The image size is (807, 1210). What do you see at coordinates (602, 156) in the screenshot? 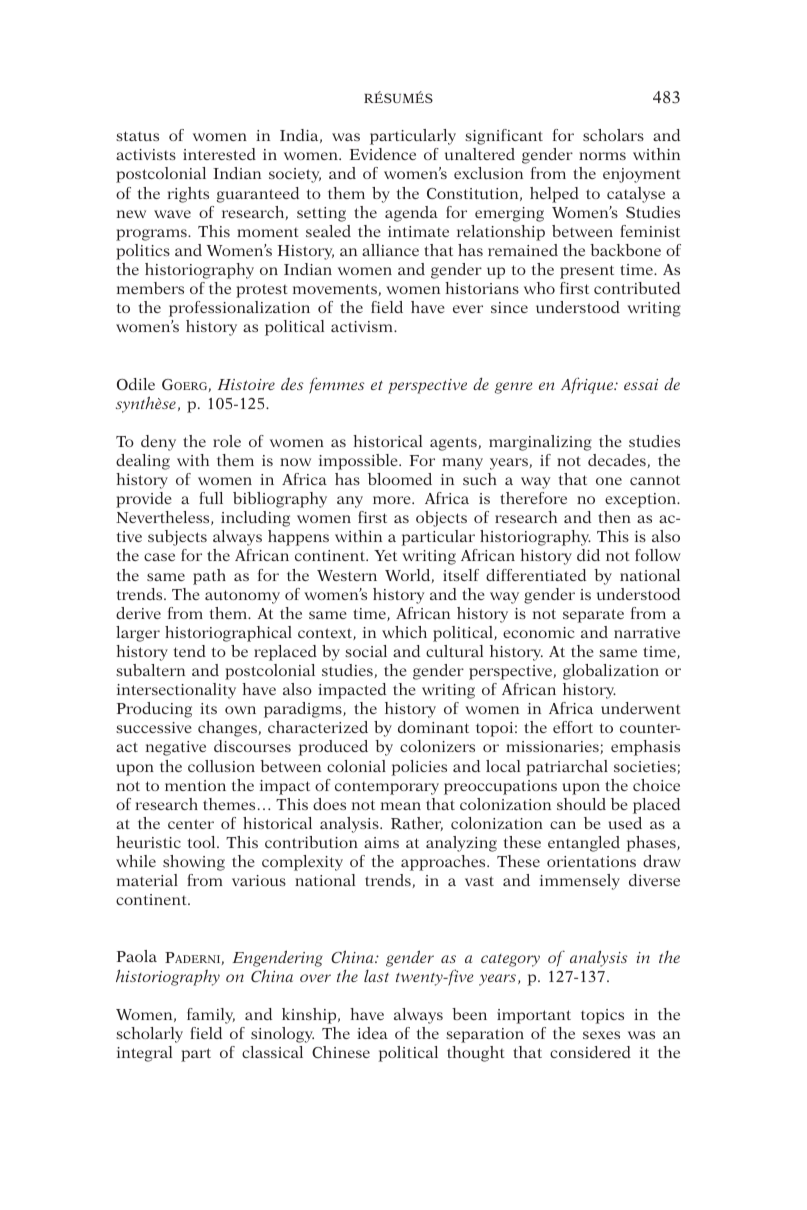
I see `norms` at bounding box center [602, 156].
